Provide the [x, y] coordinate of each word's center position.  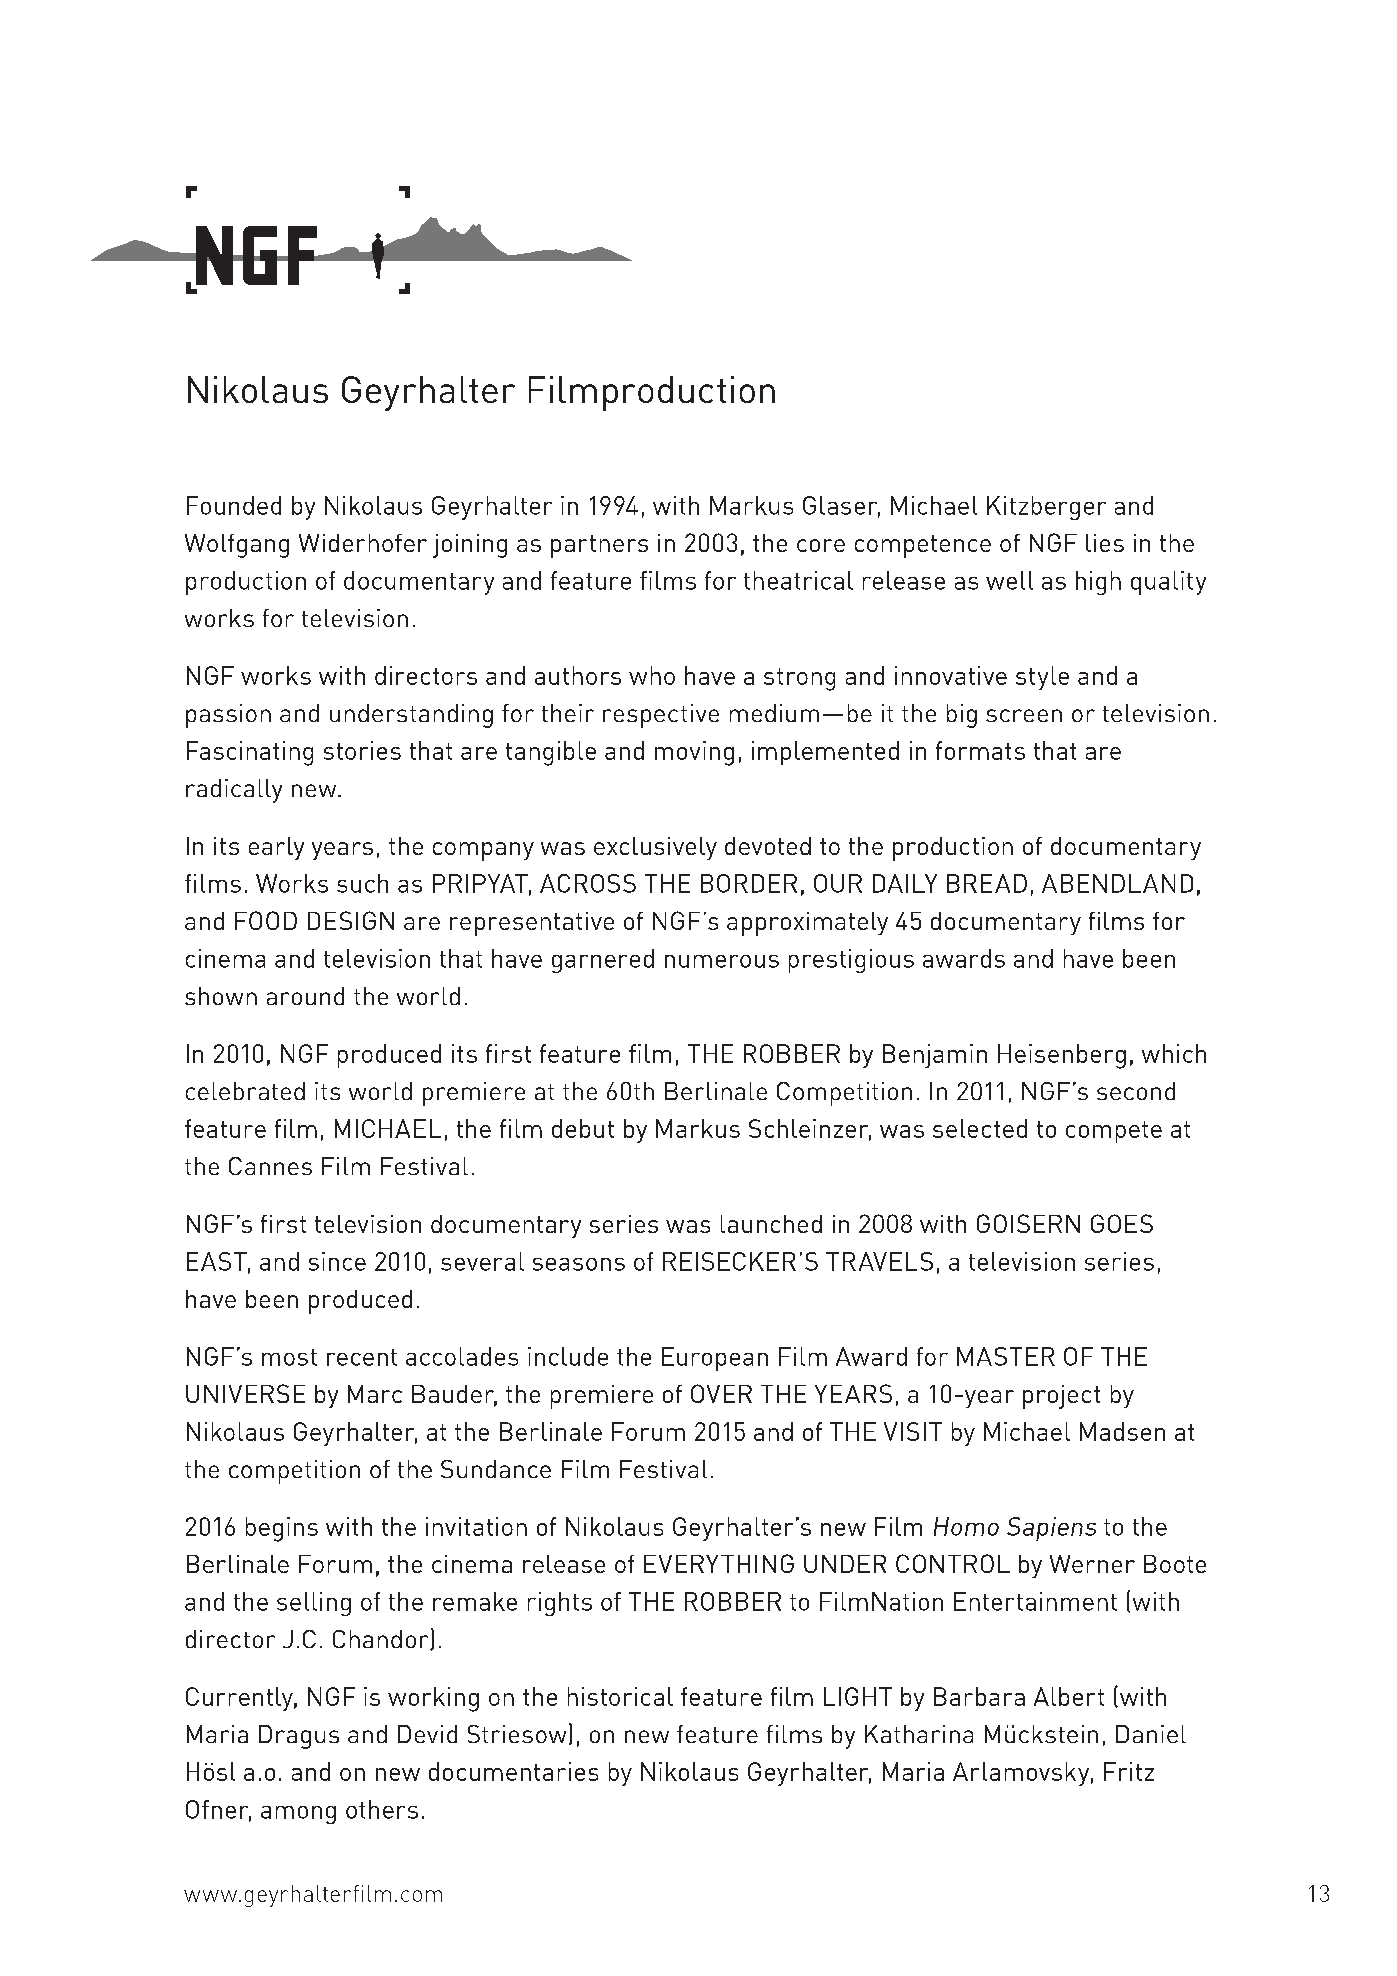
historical [620, 1696]
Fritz [1129, 1771]
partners [599, 546]
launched [771, 1224]
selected [980, 1128]
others [382, 1809]
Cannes [270, 1166]
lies [1105, 543]
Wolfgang [237, 546]
